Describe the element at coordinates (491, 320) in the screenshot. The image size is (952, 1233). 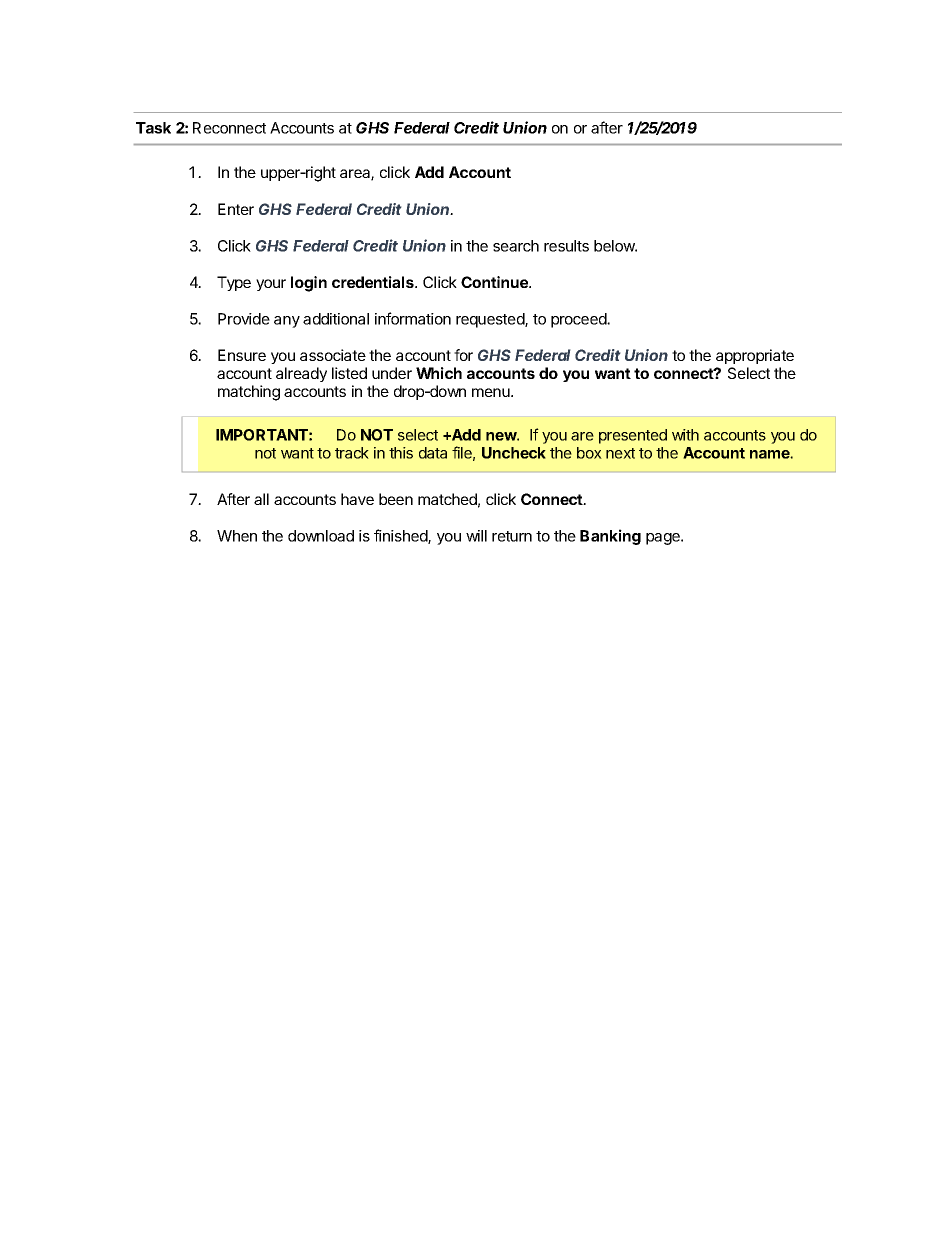
I see `requested` at that location.
